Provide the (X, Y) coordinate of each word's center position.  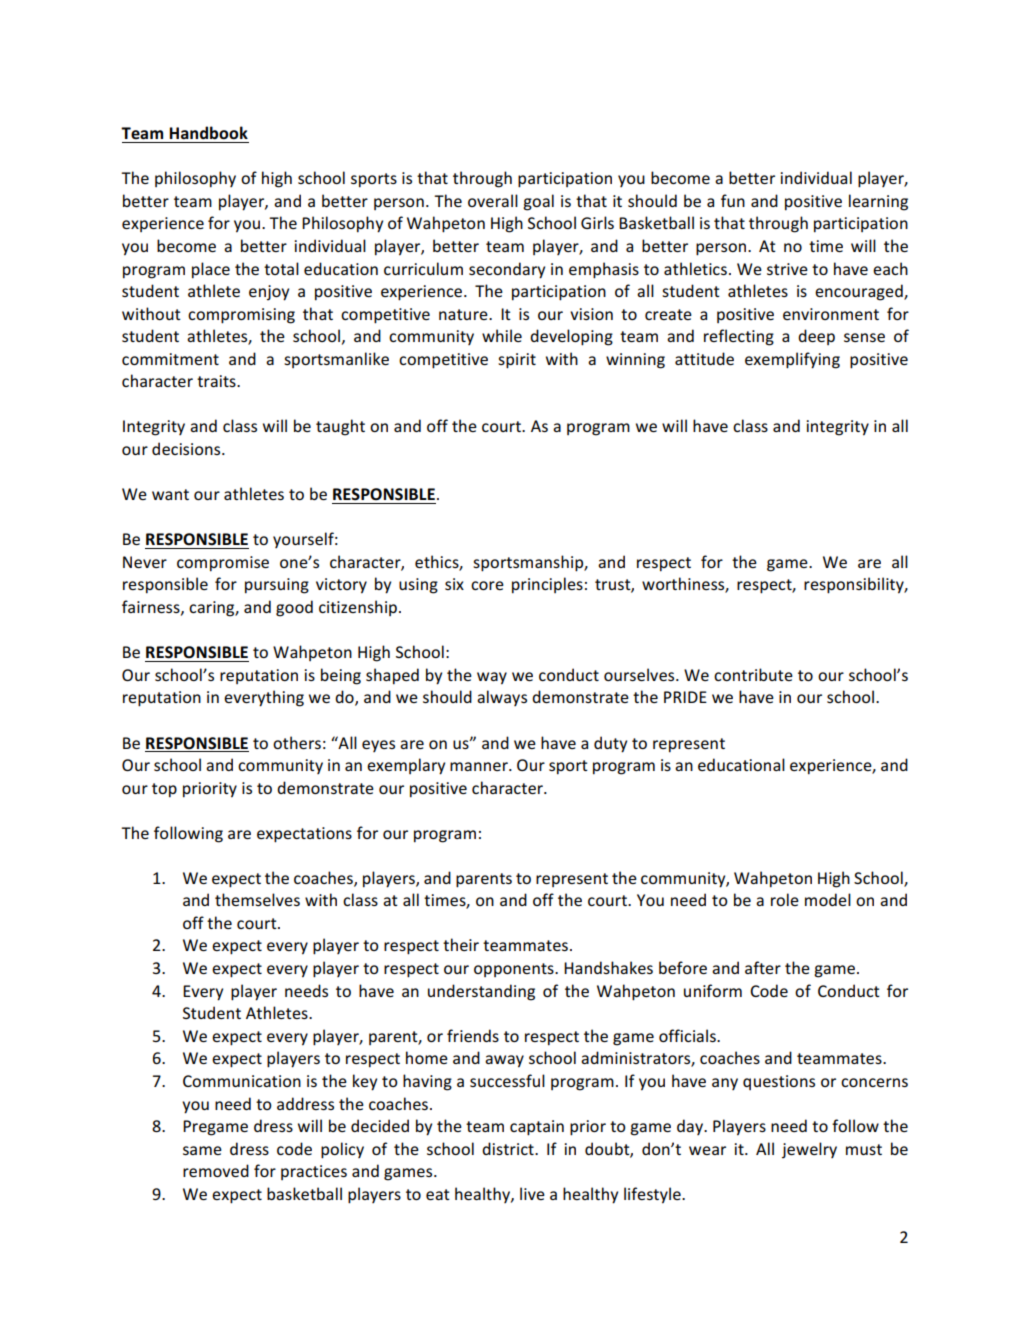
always (502, 698)
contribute (753, 674)
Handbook (208, 133)
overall (493, 200)
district (509, 1148)
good (294, 608)
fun (733, 200)
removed (216, 1170)
